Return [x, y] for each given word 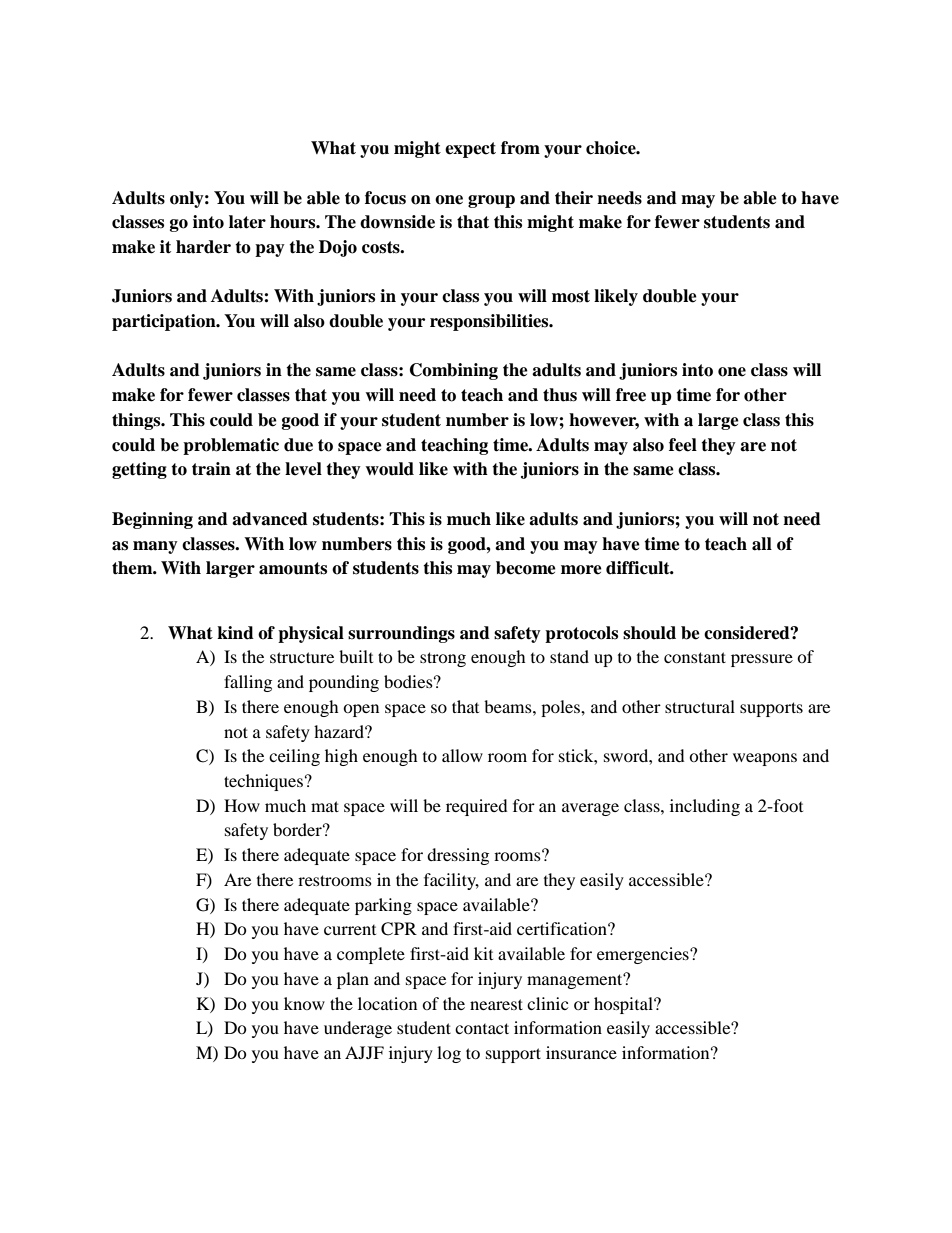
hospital [624, 1005]
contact [482, 1028]
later [247, 222]
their [574, 198]
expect [470, 150]
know [304, 1003]
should [649, 633]
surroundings [401, 634]
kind [235, 633]
